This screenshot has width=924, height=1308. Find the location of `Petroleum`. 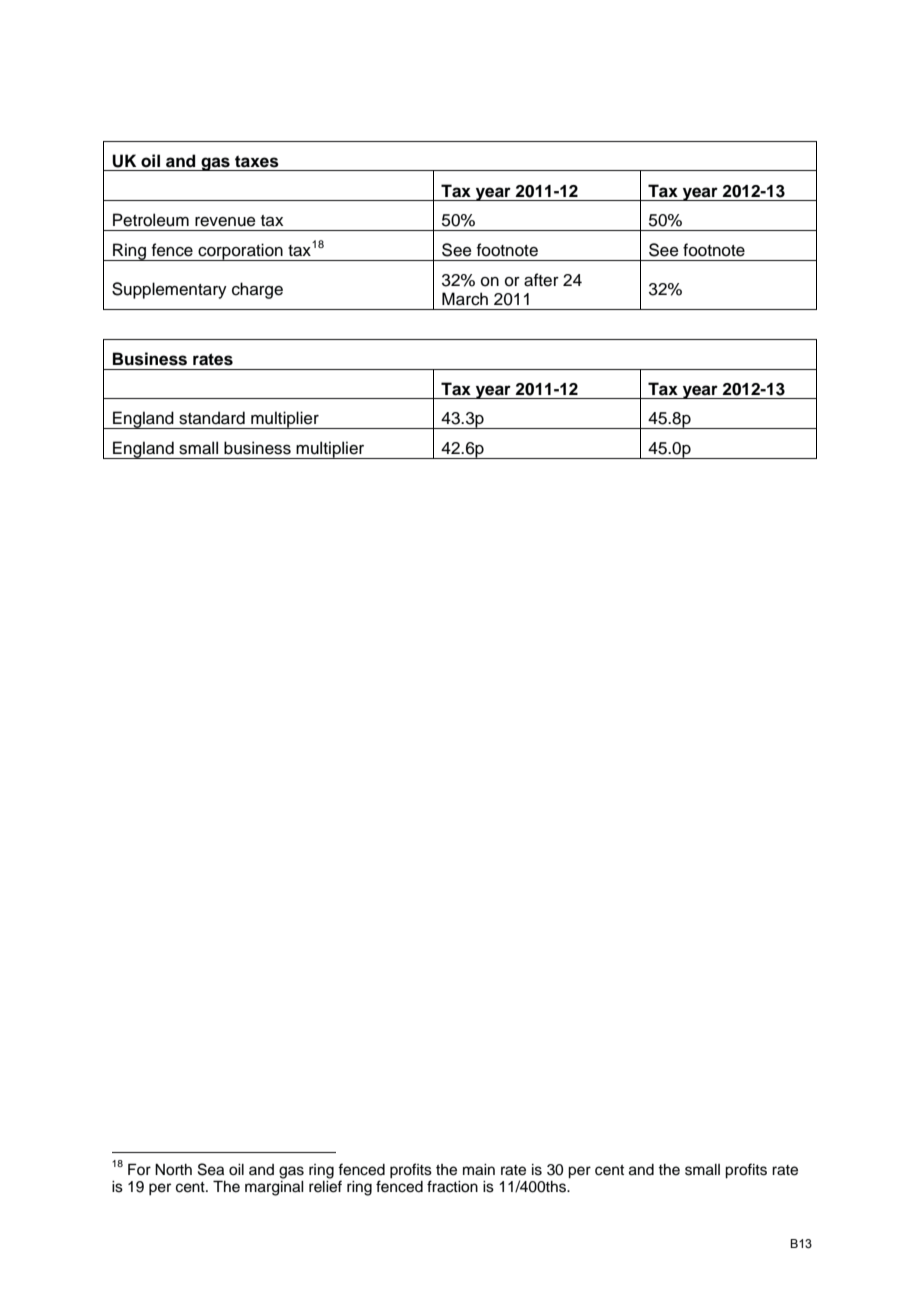

Petroleum is located at coordinates (151, 220).
